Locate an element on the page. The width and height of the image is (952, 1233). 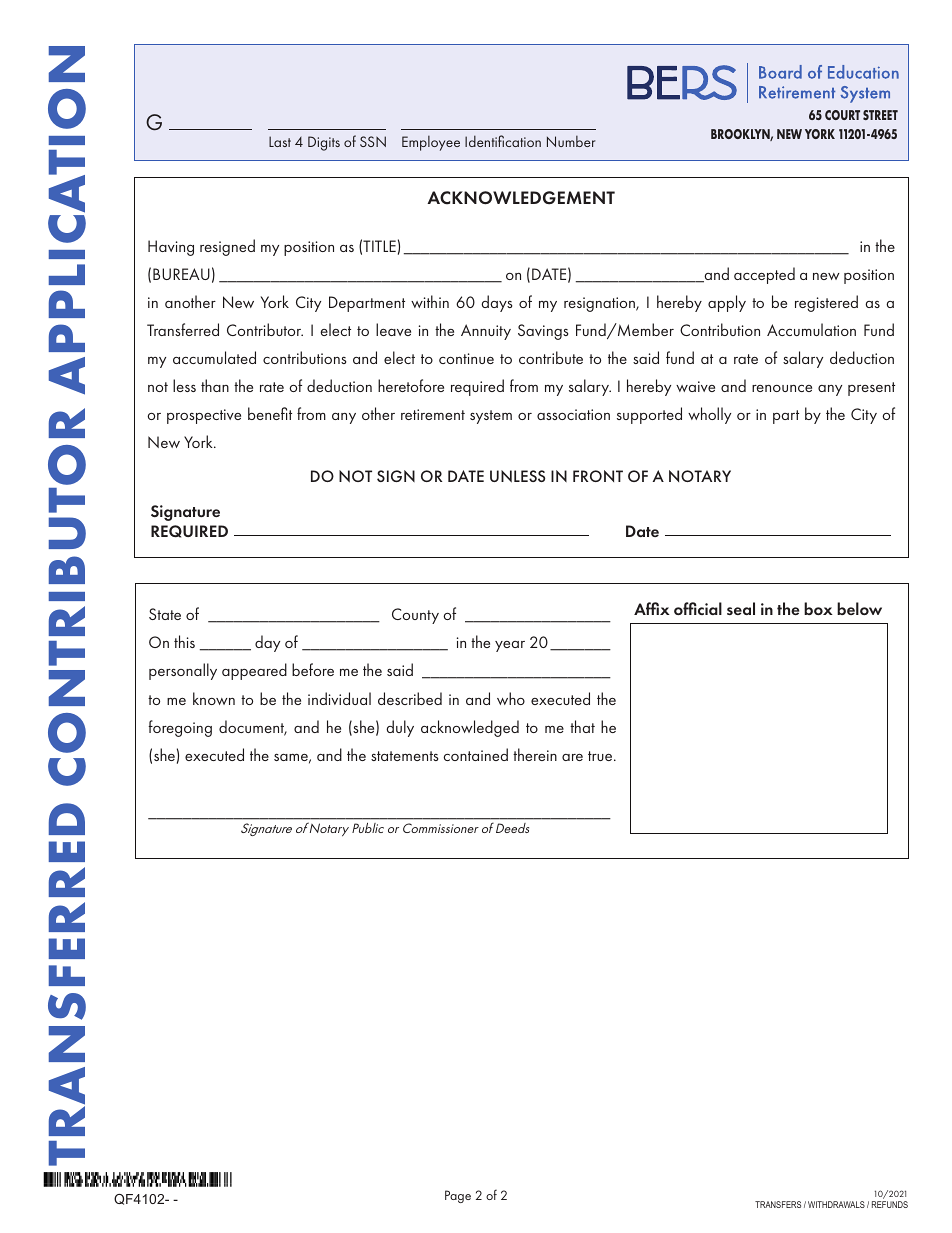
Page is located at coordinates (458, 1196).
